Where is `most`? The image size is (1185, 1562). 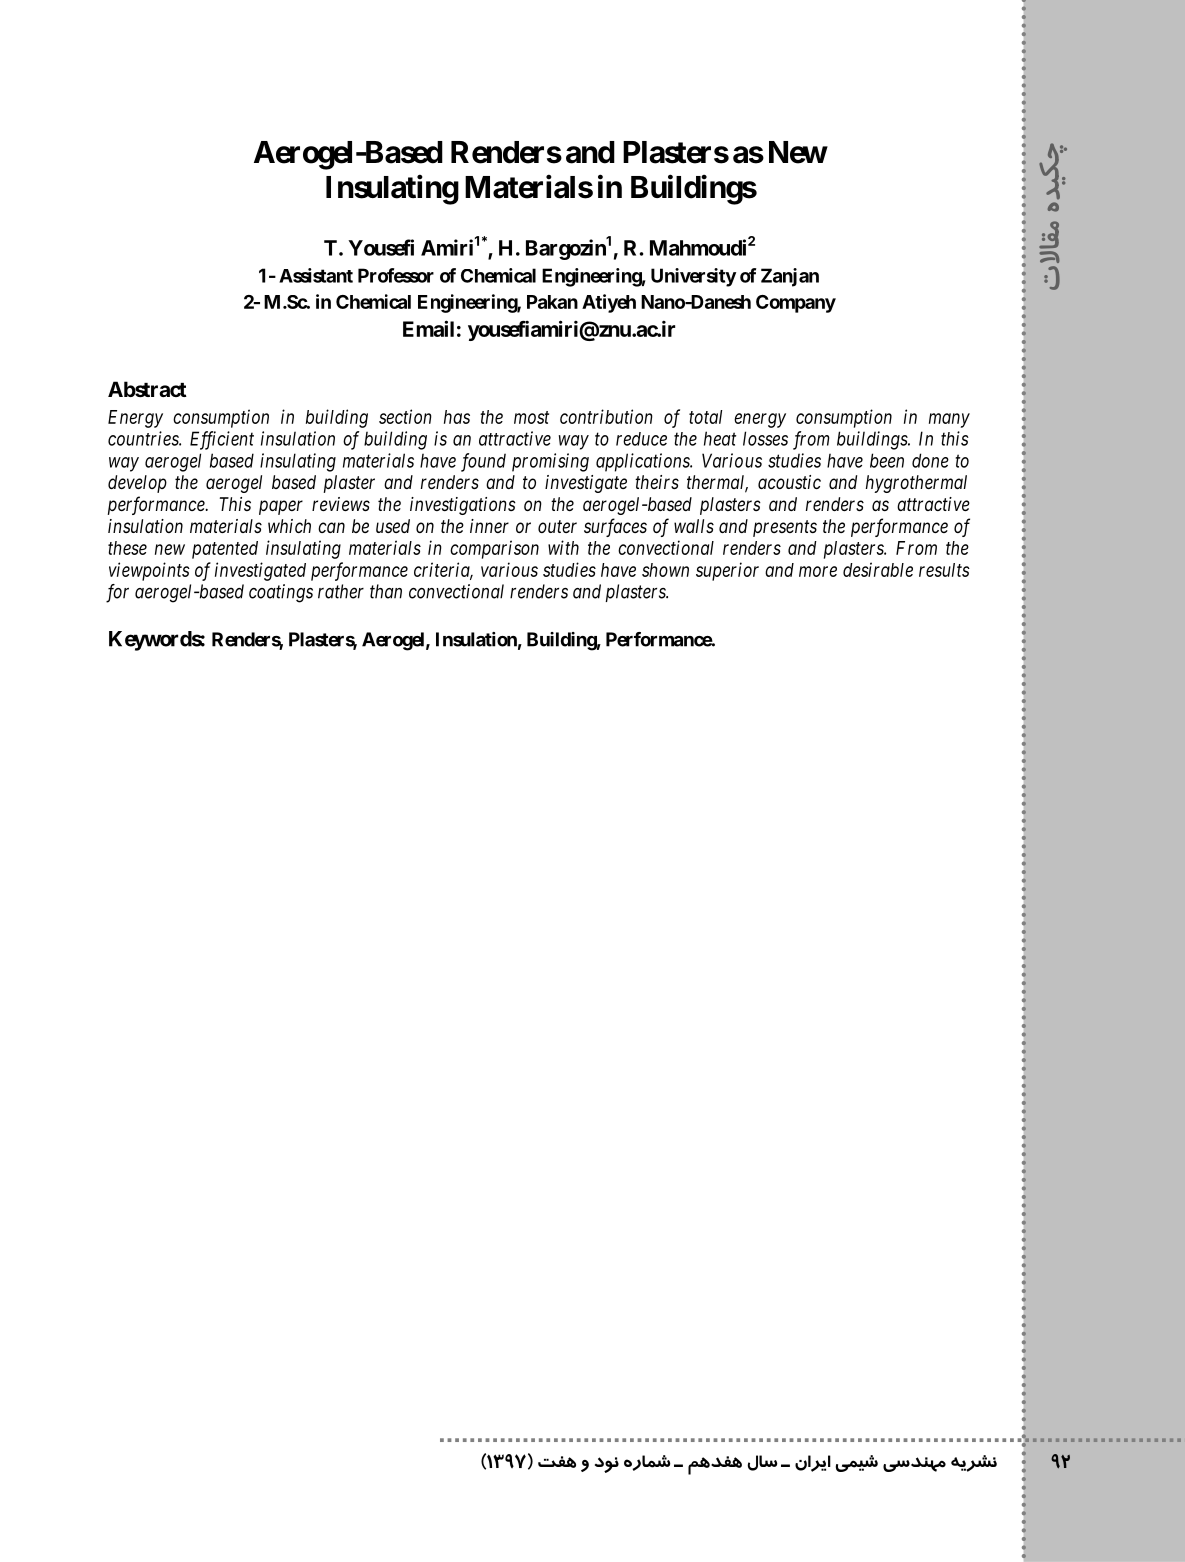
most is located at coordinates (531, 417).
